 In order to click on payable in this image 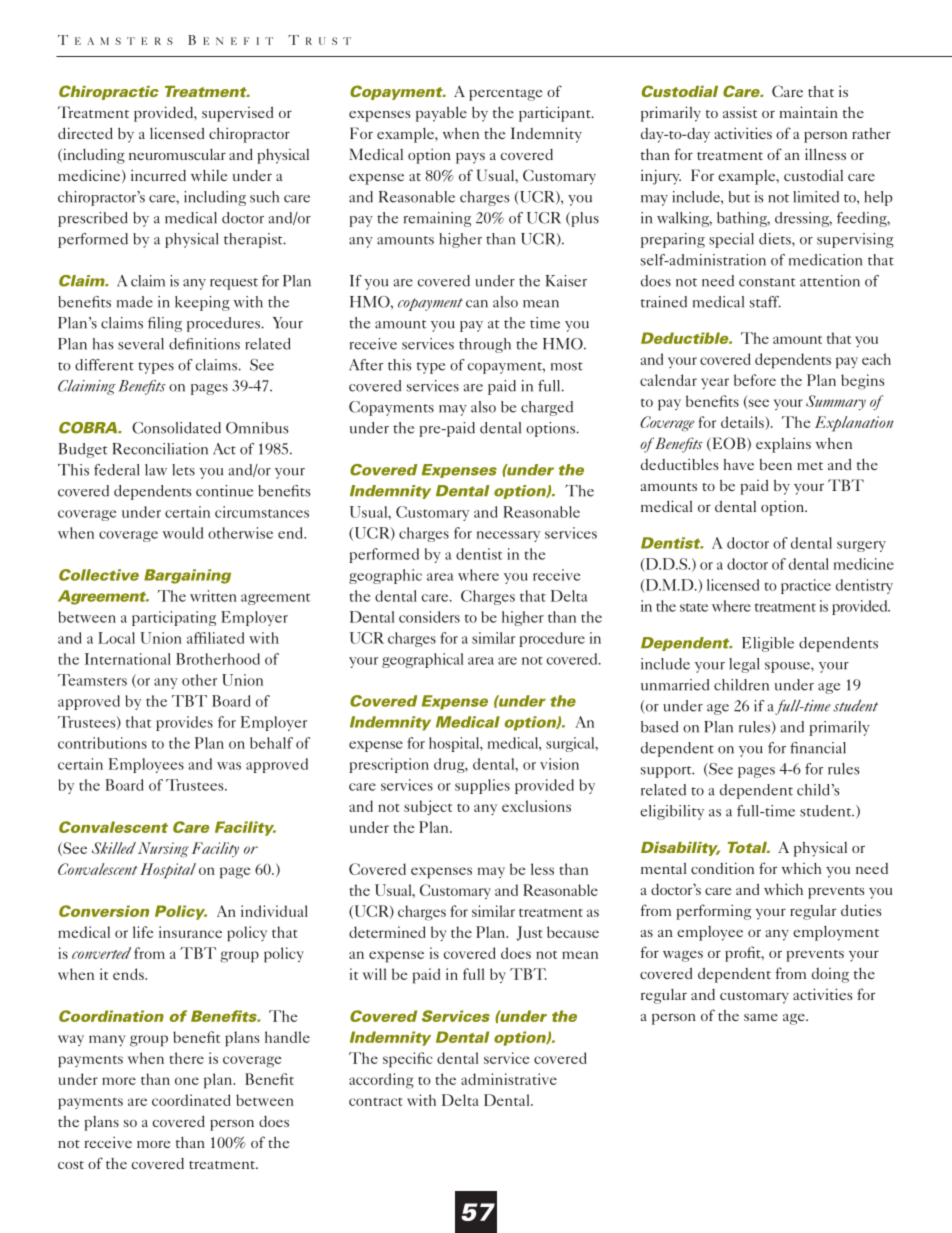, I will do `click(441, 114)`.
